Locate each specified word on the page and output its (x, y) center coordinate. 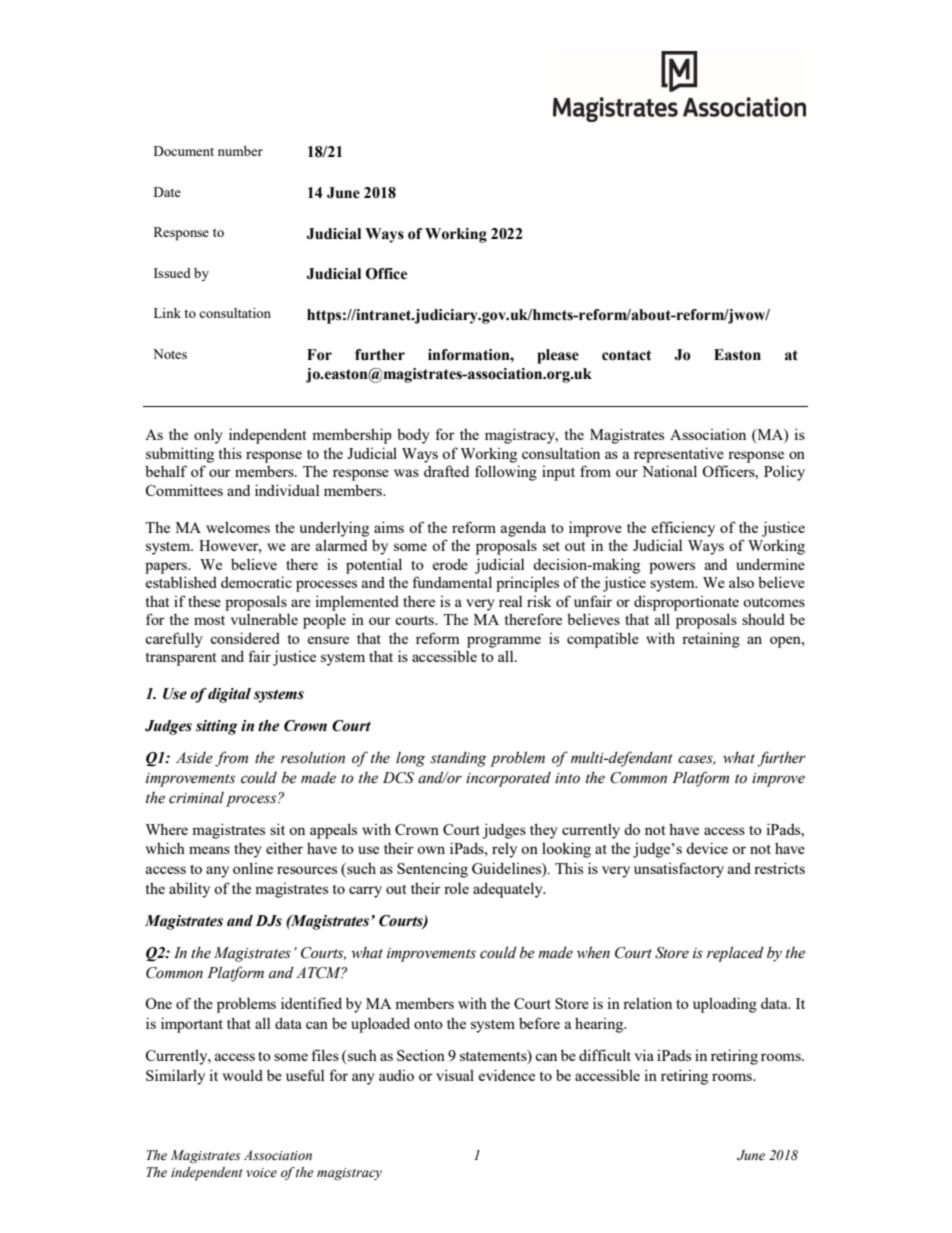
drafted (446, 471)
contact (626, 355)
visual (455, 1075)
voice (261, 1173)
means (209, 850)
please (558, 356)
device (707, 848)
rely (504, 850)
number (240, 151)
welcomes (238, 527)
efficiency (683, 529)
